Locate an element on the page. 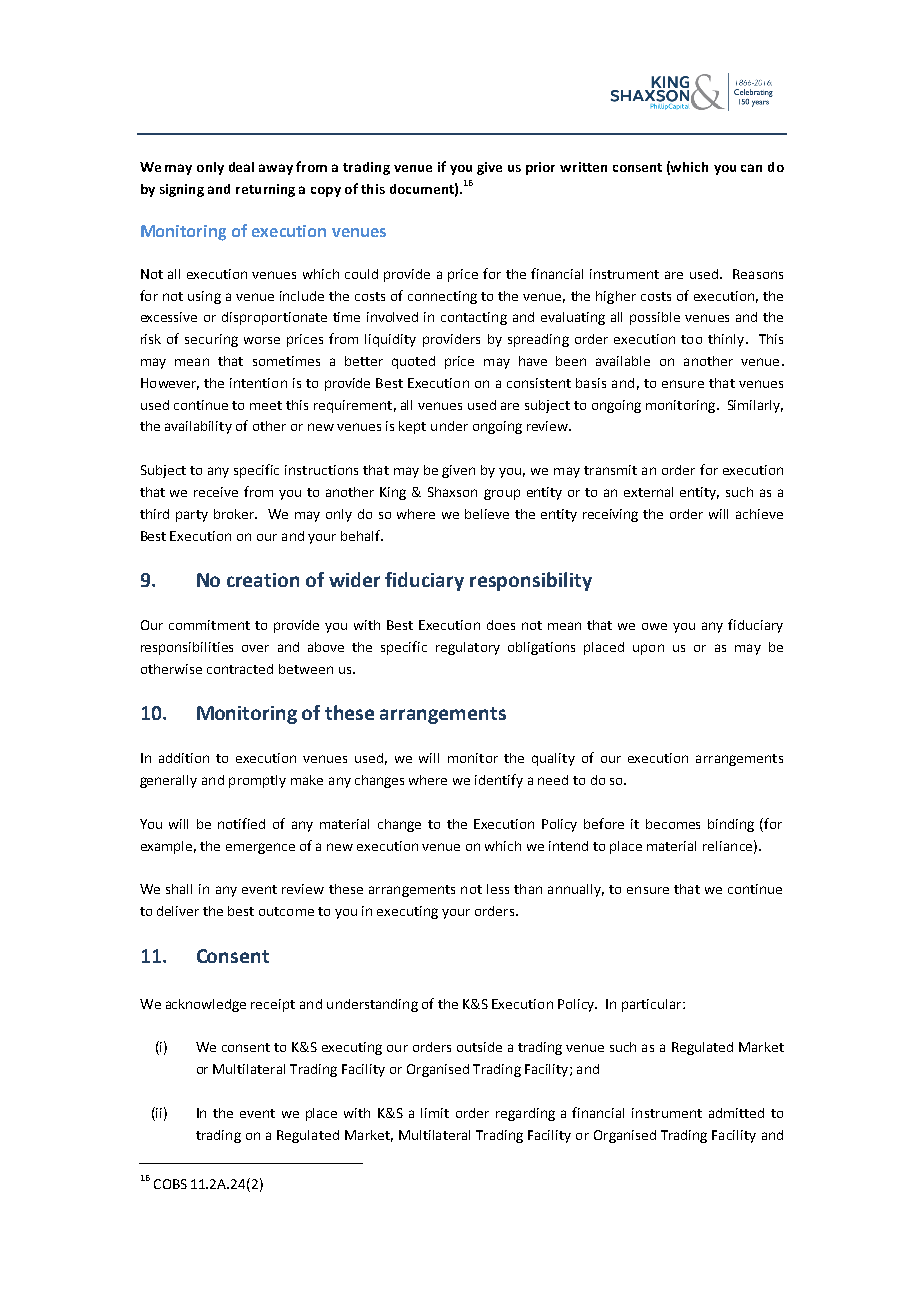 The width and height of the document is (924, 1308). prior is located at coordinates (540, 168).
